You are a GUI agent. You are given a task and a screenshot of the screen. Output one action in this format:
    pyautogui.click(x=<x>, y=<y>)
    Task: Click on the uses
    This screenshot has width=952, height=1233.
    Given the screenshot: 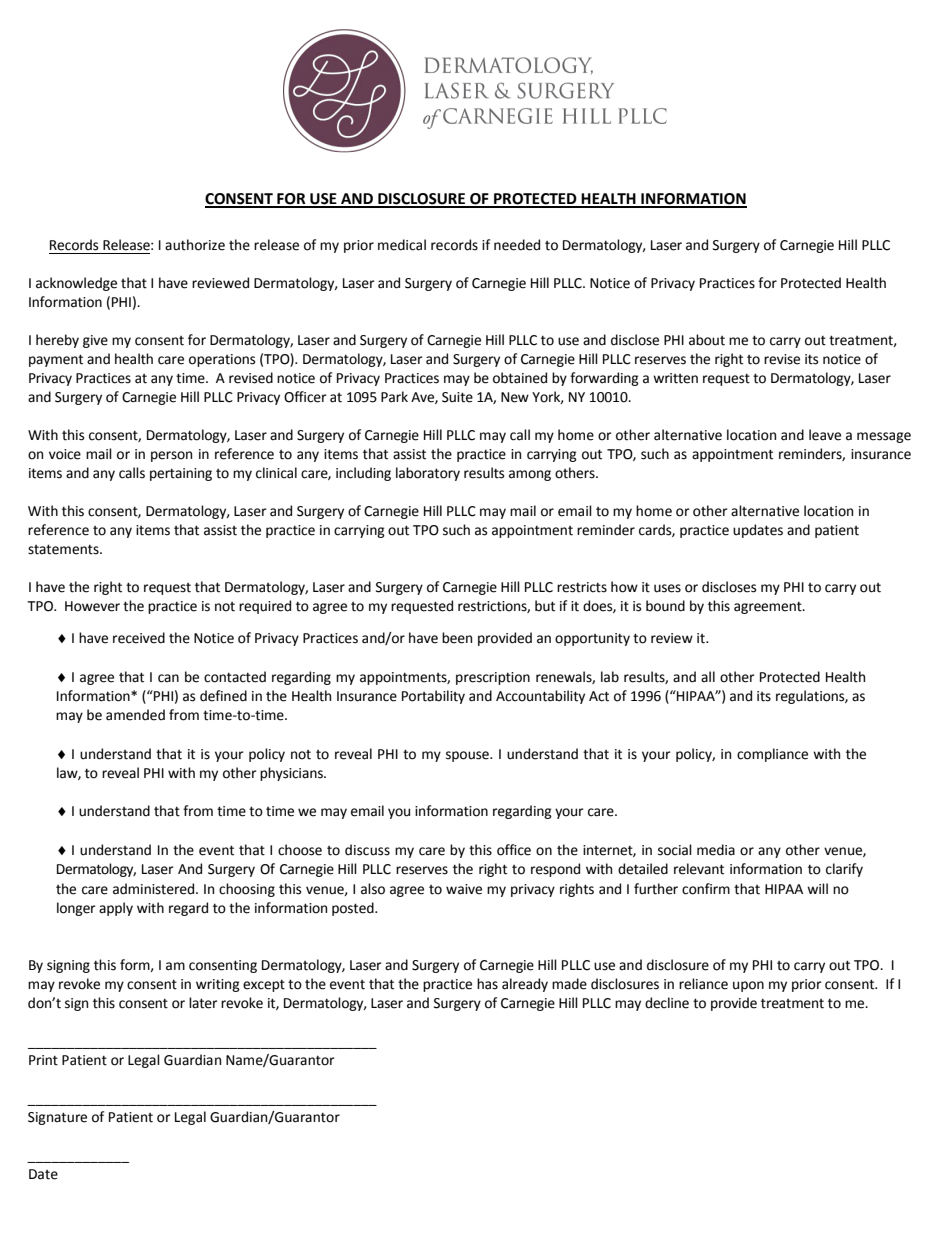 What is the action you would take?
    pyautogui.click(x=667, y=588)
